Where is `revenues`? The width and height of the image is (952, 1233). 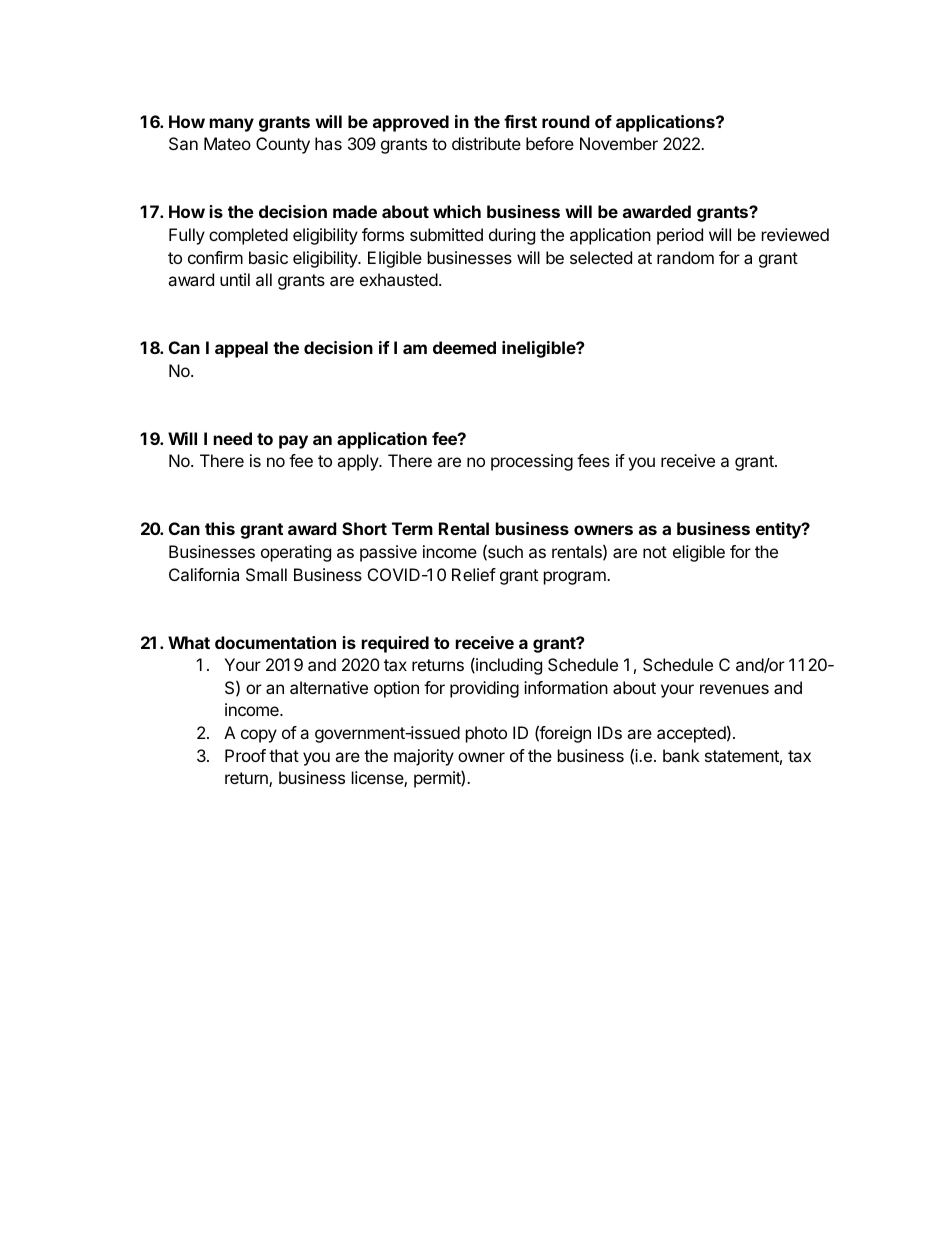
revenues is located at coordinates (734, 689).
